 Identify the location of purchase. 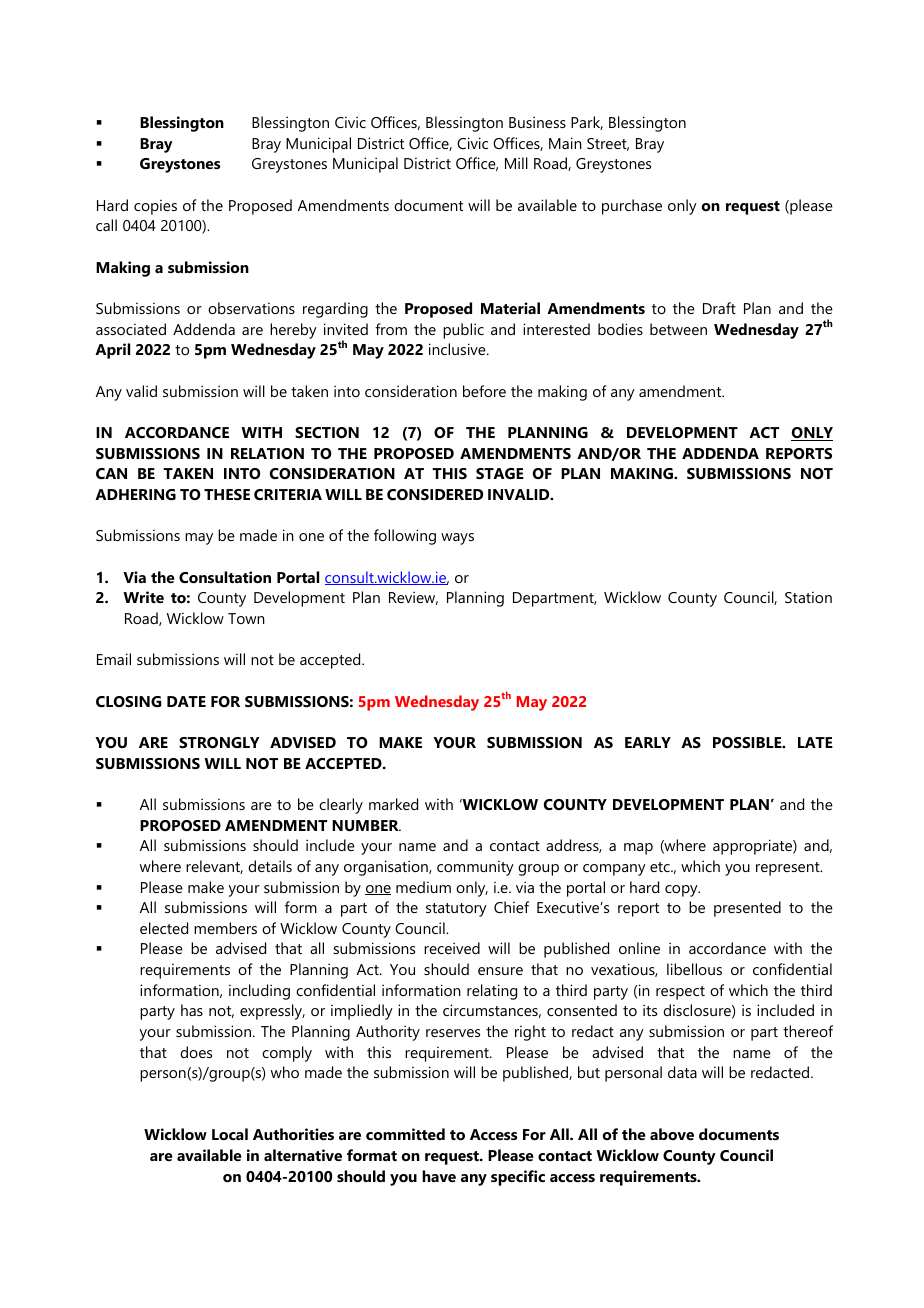
(632, 207).
